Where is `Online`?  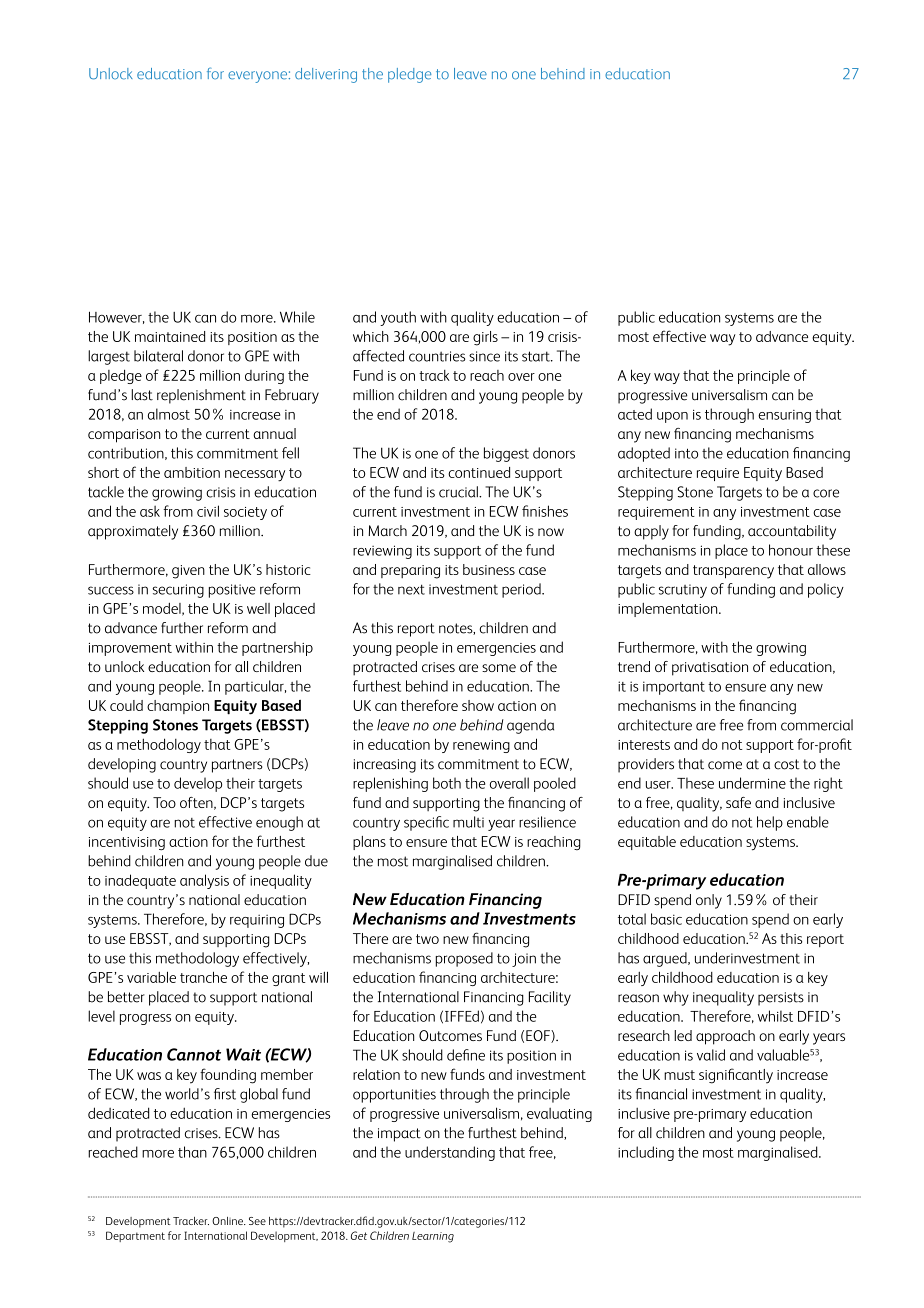
Online is located at coordinates (228, 1221).
